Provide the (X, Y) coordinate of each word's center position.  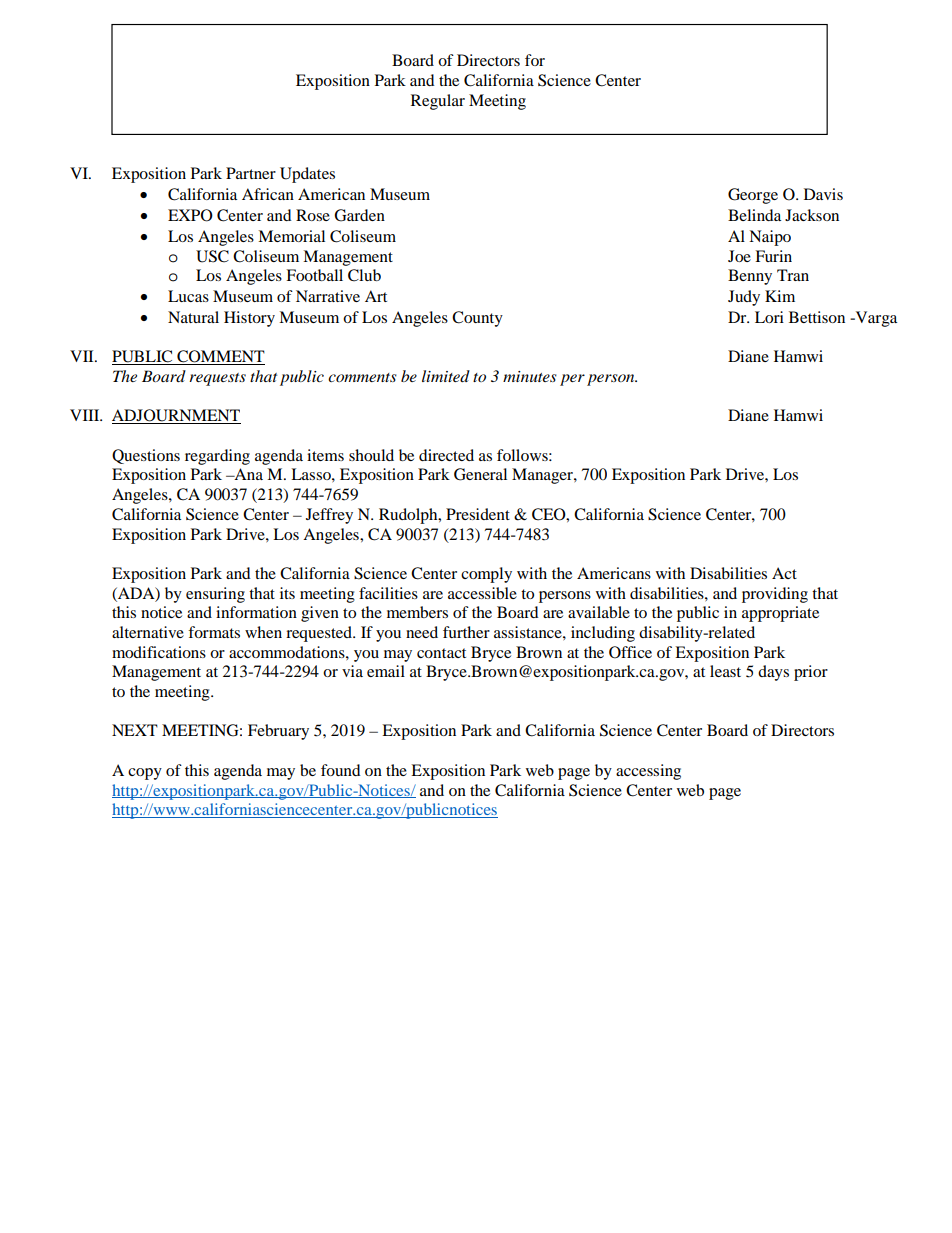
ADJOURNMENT (176, 416)
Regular (438, 102)
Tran (793, 275)
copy (145, 774)
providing (775, 595)
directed (446, 455)
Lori (769, 317)
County (477, 319)
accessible (482, 593)
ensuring (215, 595)
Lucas (188, 296)
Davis (823, 194)
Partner (251, 173)
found (341, 770)
